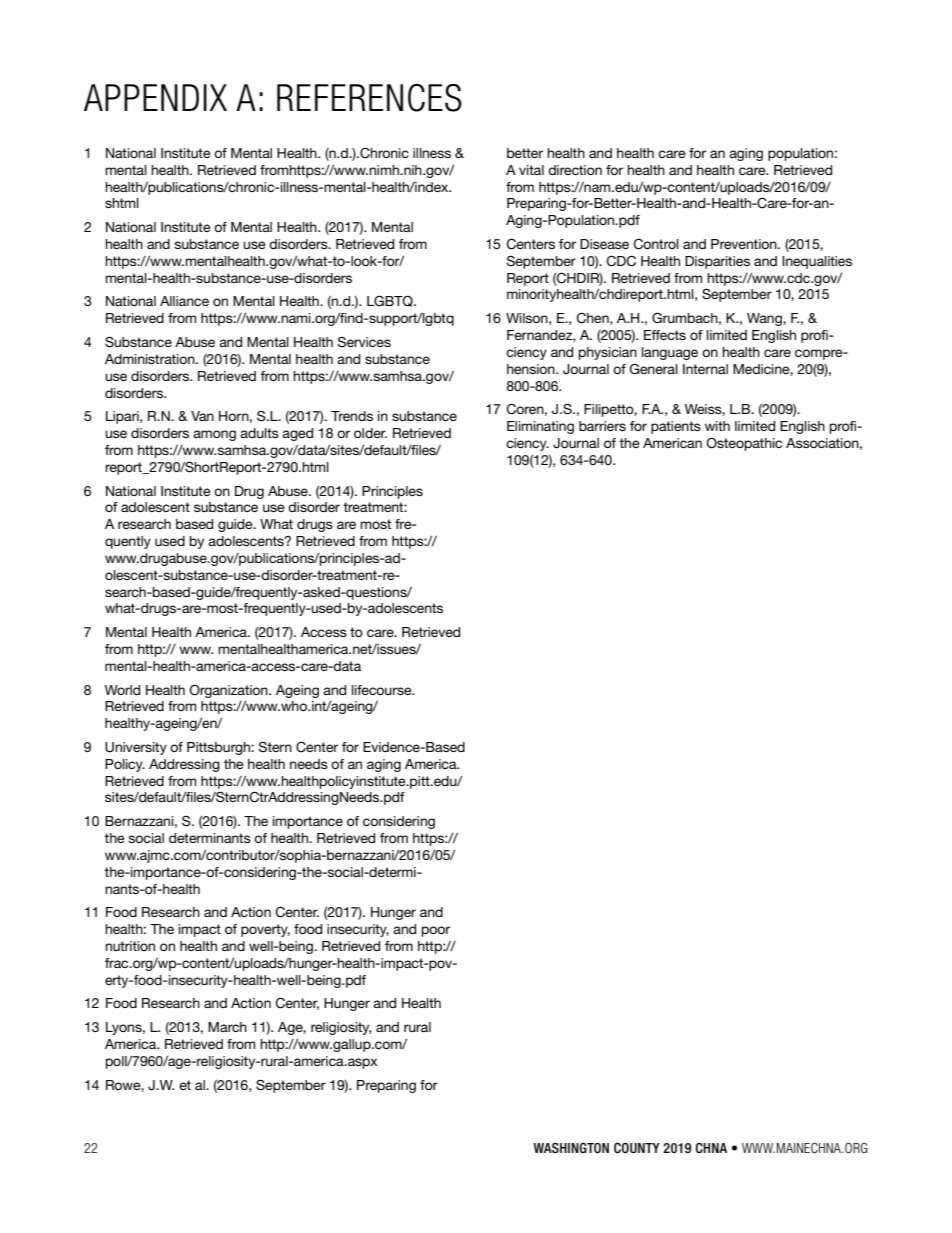 The height and width of the image is (1233, 952). Describe the element at coordinates (540, 427) in the image. I see `Eliminating` at that location.
